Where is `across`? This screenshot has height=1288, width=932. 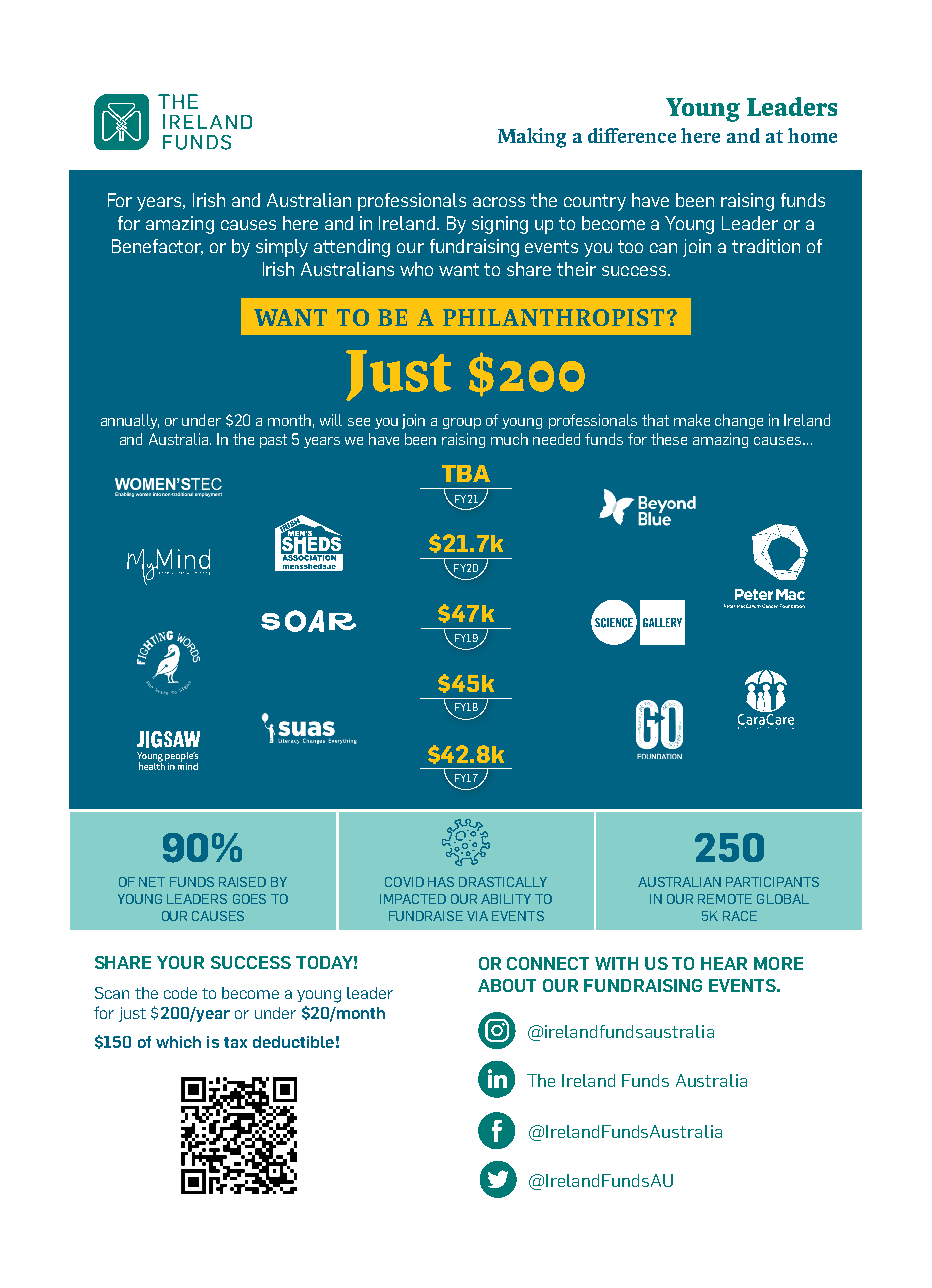 across is located at coordinates (499, 202).
